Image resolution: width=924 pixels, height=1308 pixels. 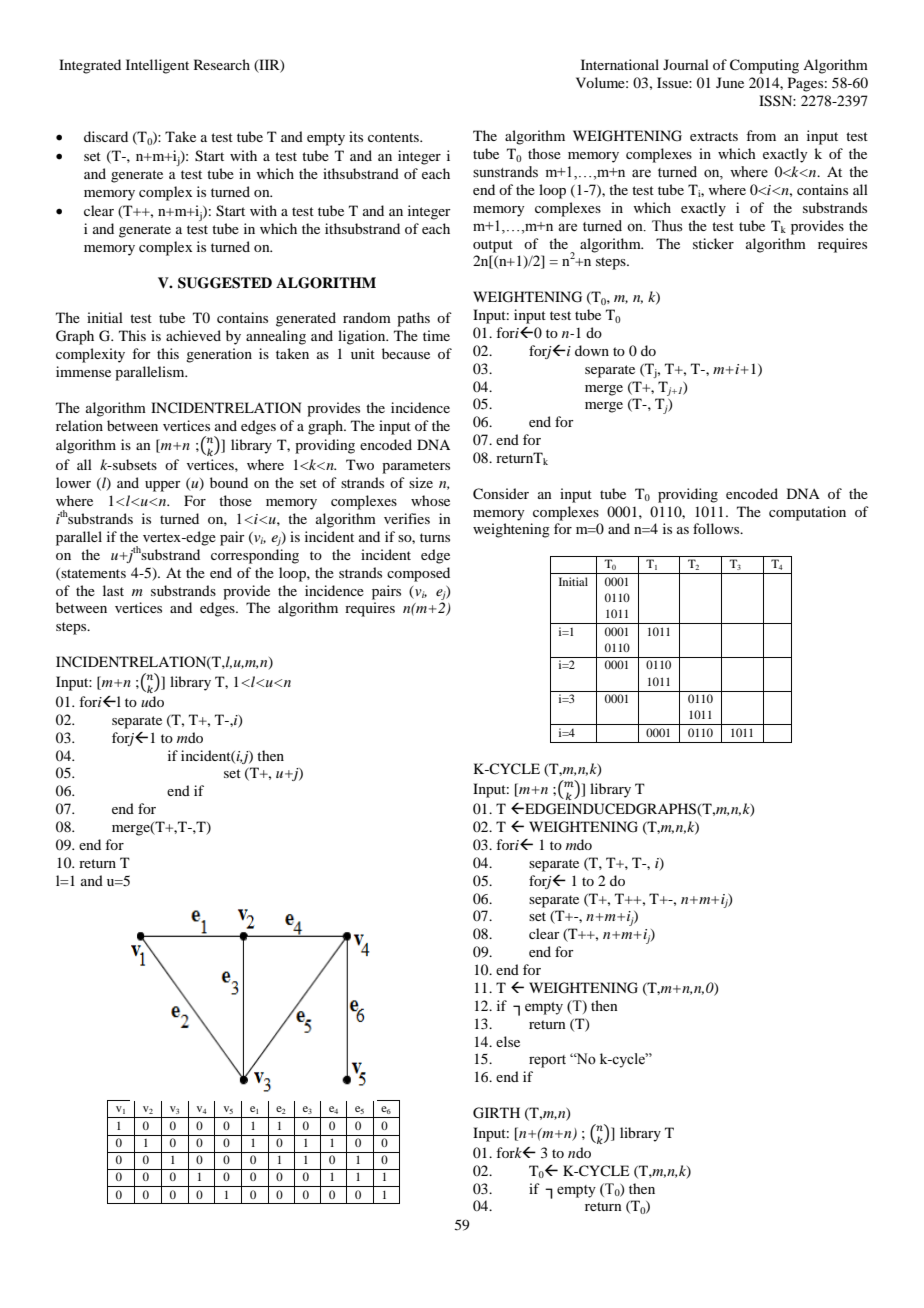 What do you see at coordinates (416, 467) in the page?
I see `parameters` at bounding box center [416, 467].
